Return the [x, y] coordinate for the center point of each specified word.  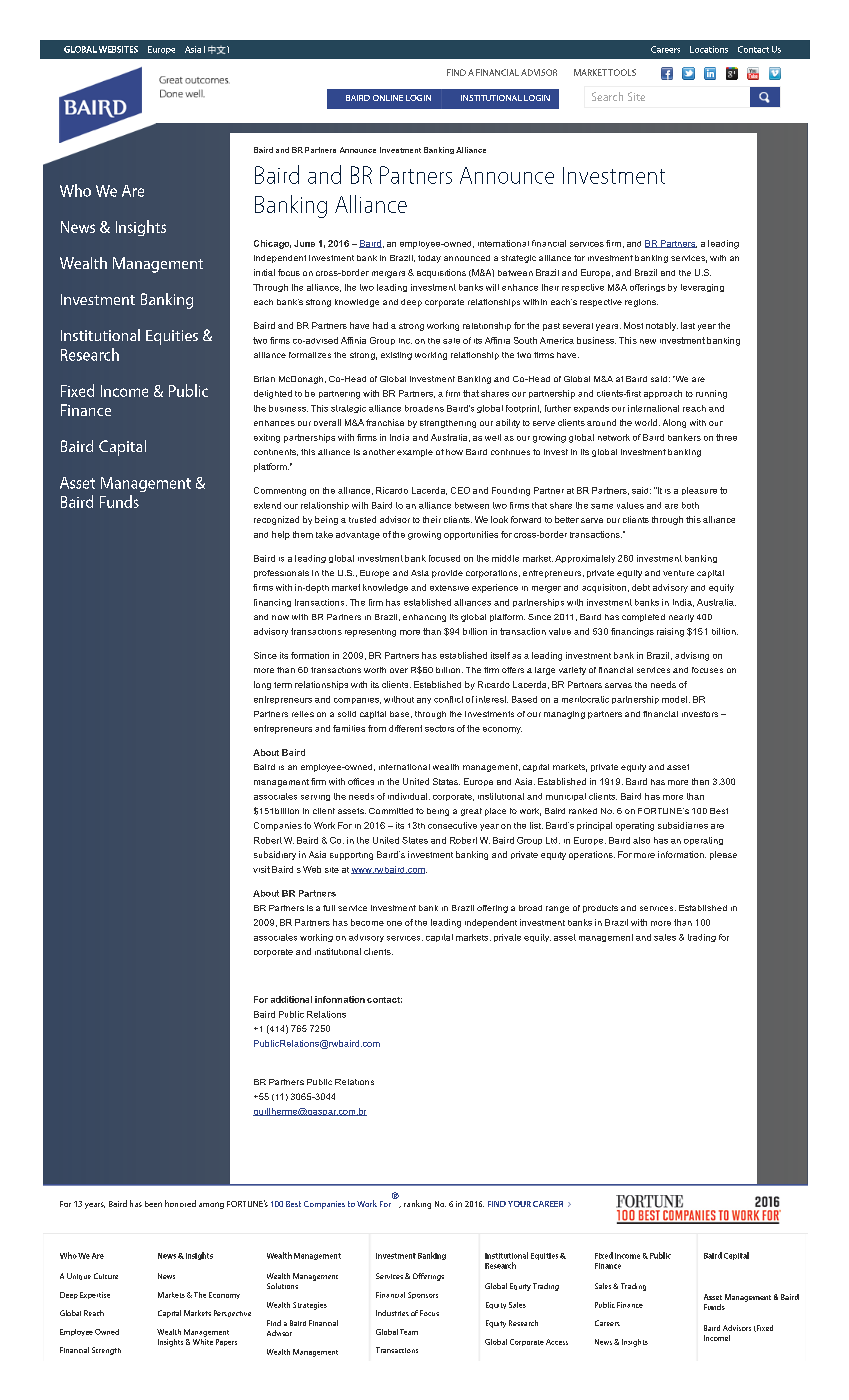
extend [267, 505]
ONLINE [388, 98]
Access [557, 1342]
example [415, 453]
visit [261, 869]
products [600, 909]
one [394, 923]
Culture [106, 1276]
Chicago [272, 244]
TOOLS [622, 72]
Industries [392, 1313]
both [690, 505]
